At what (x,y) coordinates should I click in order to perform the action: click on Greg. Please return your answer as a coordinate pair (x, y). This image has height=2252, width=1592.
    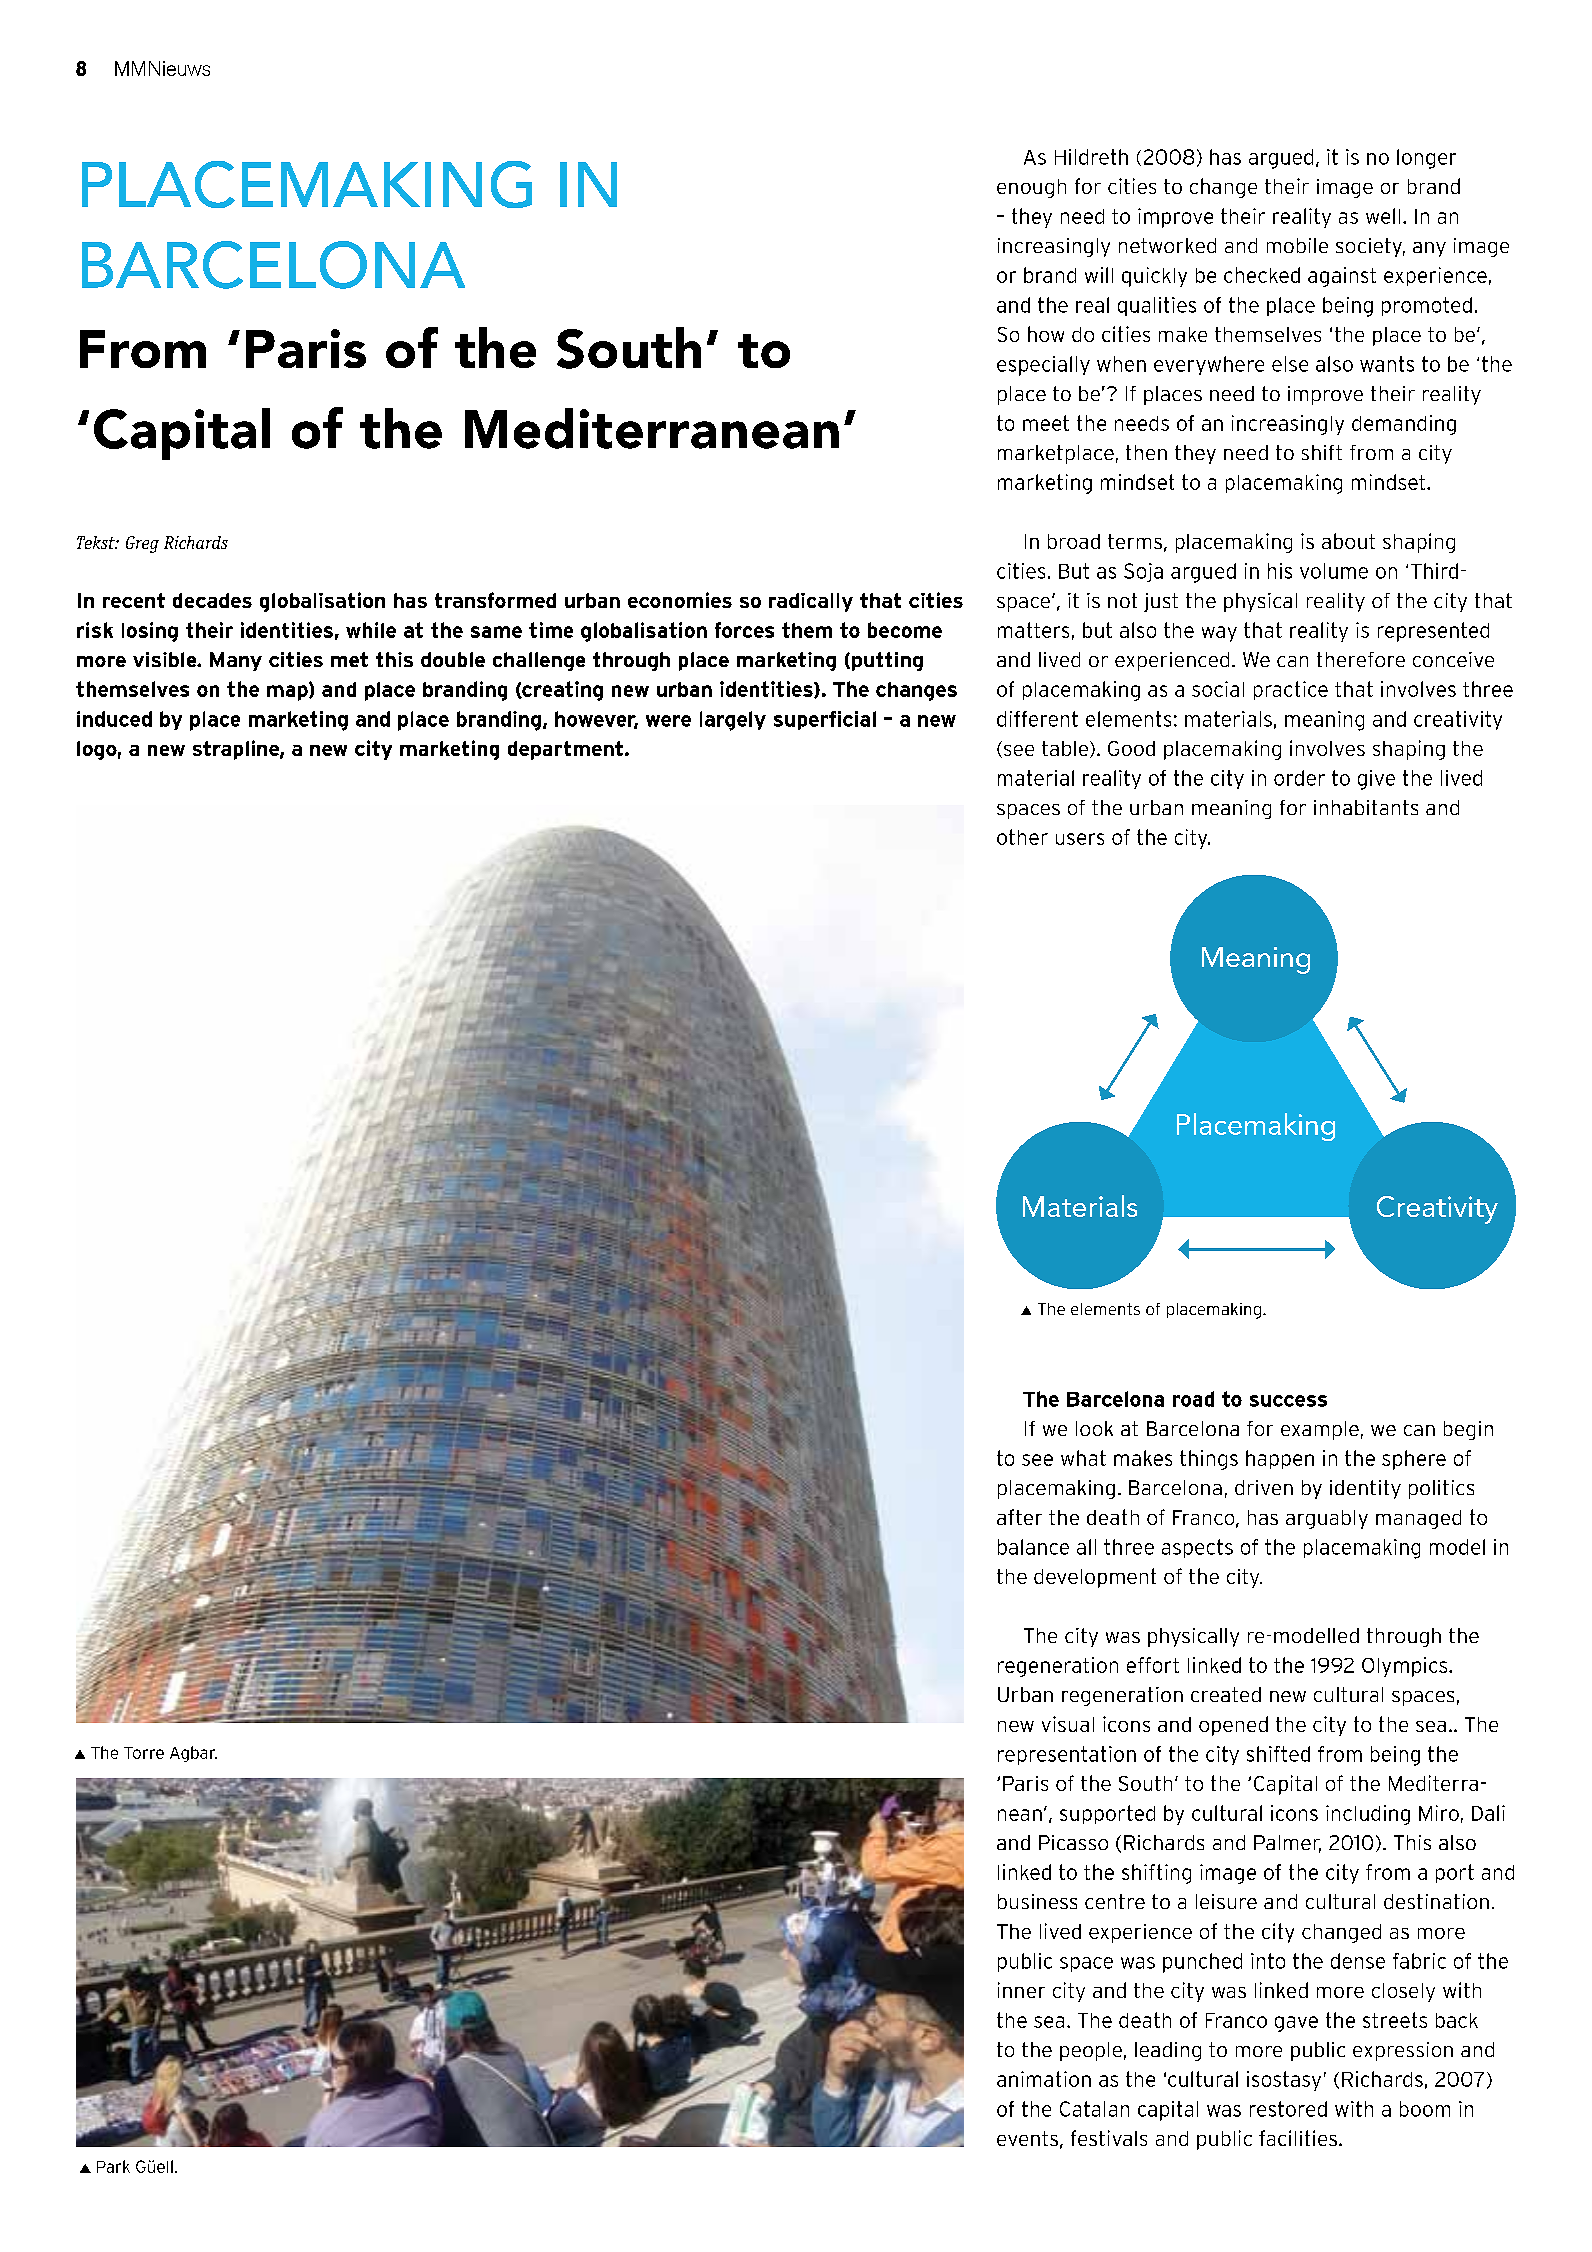
    Looking at the image, I should click on (142, 544).
